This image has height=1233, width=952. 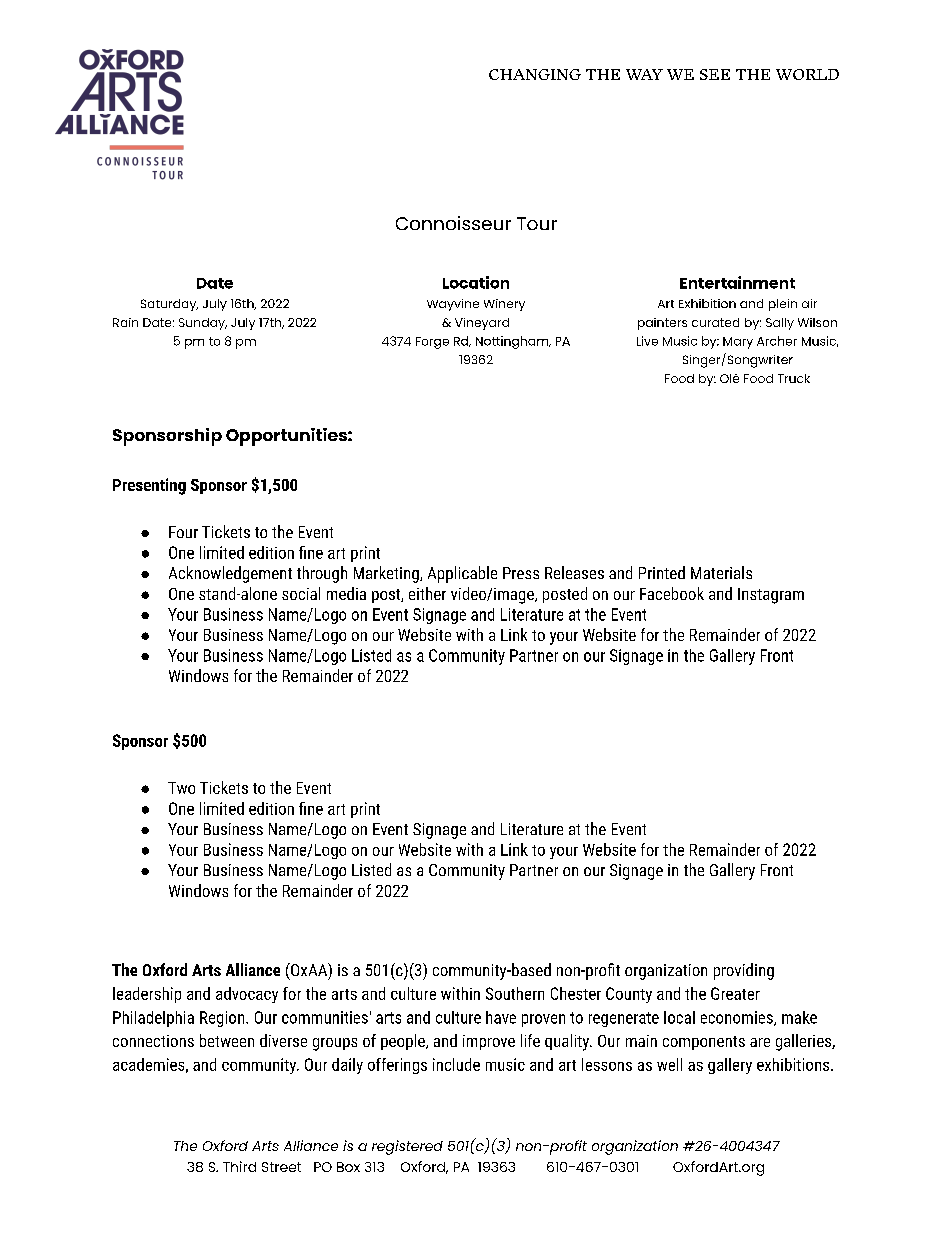 I want to click on Truck, so click(x=794, y=378).
